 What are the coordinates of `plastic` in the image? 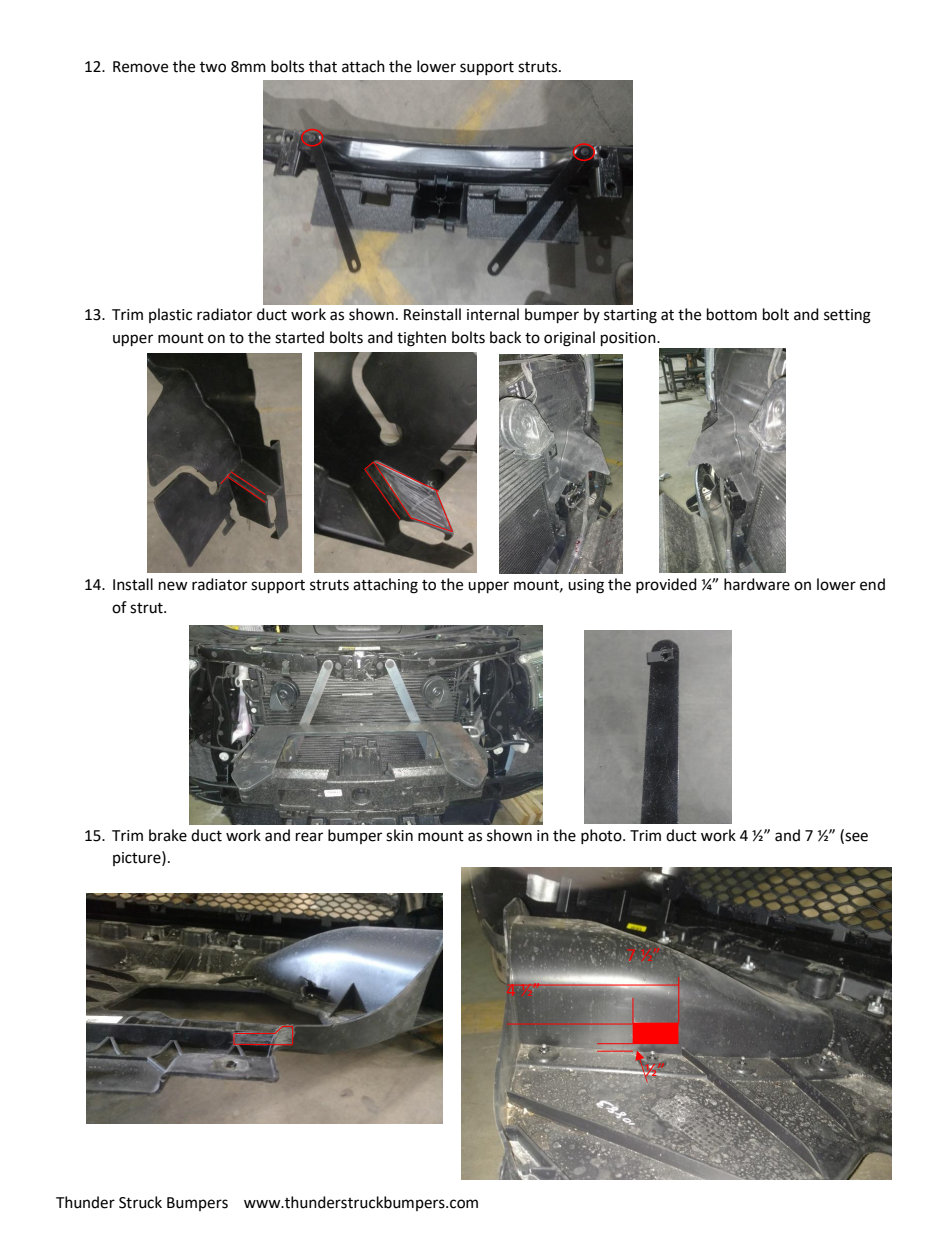 It's located at (170, 315).
